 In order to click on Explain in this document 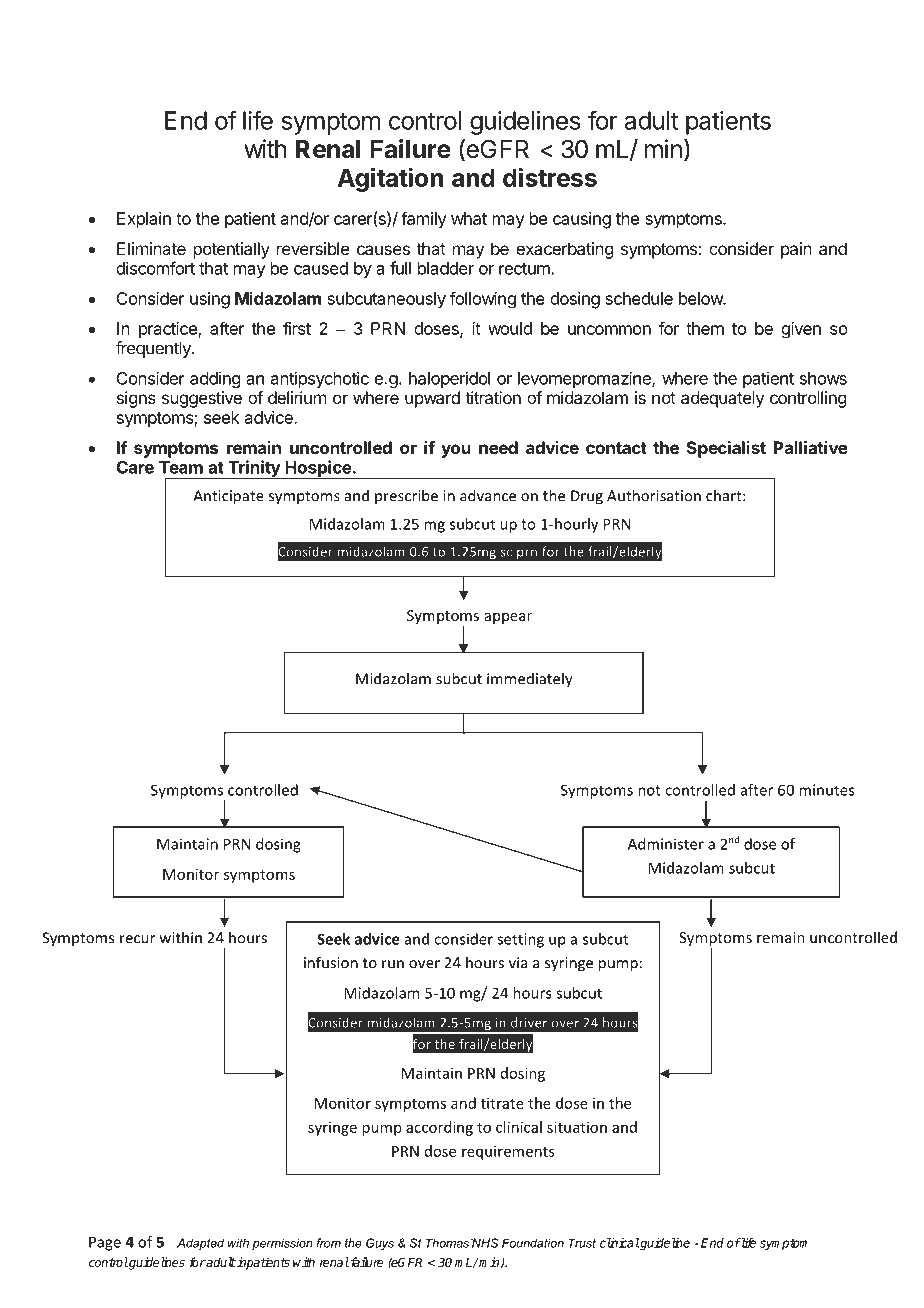, I will do `click(144, 220)`.
